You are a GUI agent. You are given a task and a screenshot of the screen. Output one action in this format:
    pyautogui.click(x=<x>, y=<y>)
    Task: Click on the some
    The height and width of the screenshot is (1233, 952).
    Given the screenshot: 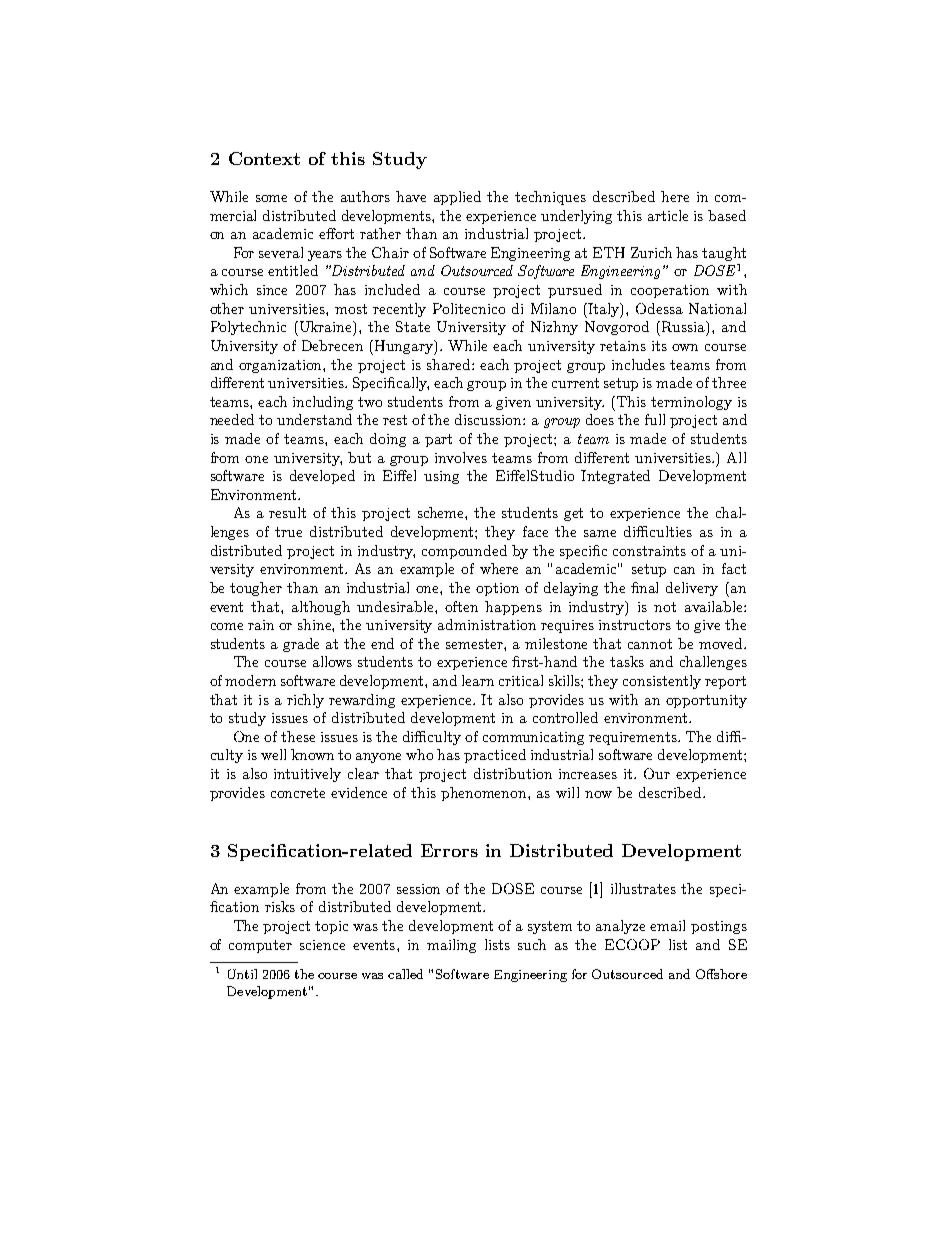 What is the action you would take?
    pyautogui.click(x=271, y=198)
